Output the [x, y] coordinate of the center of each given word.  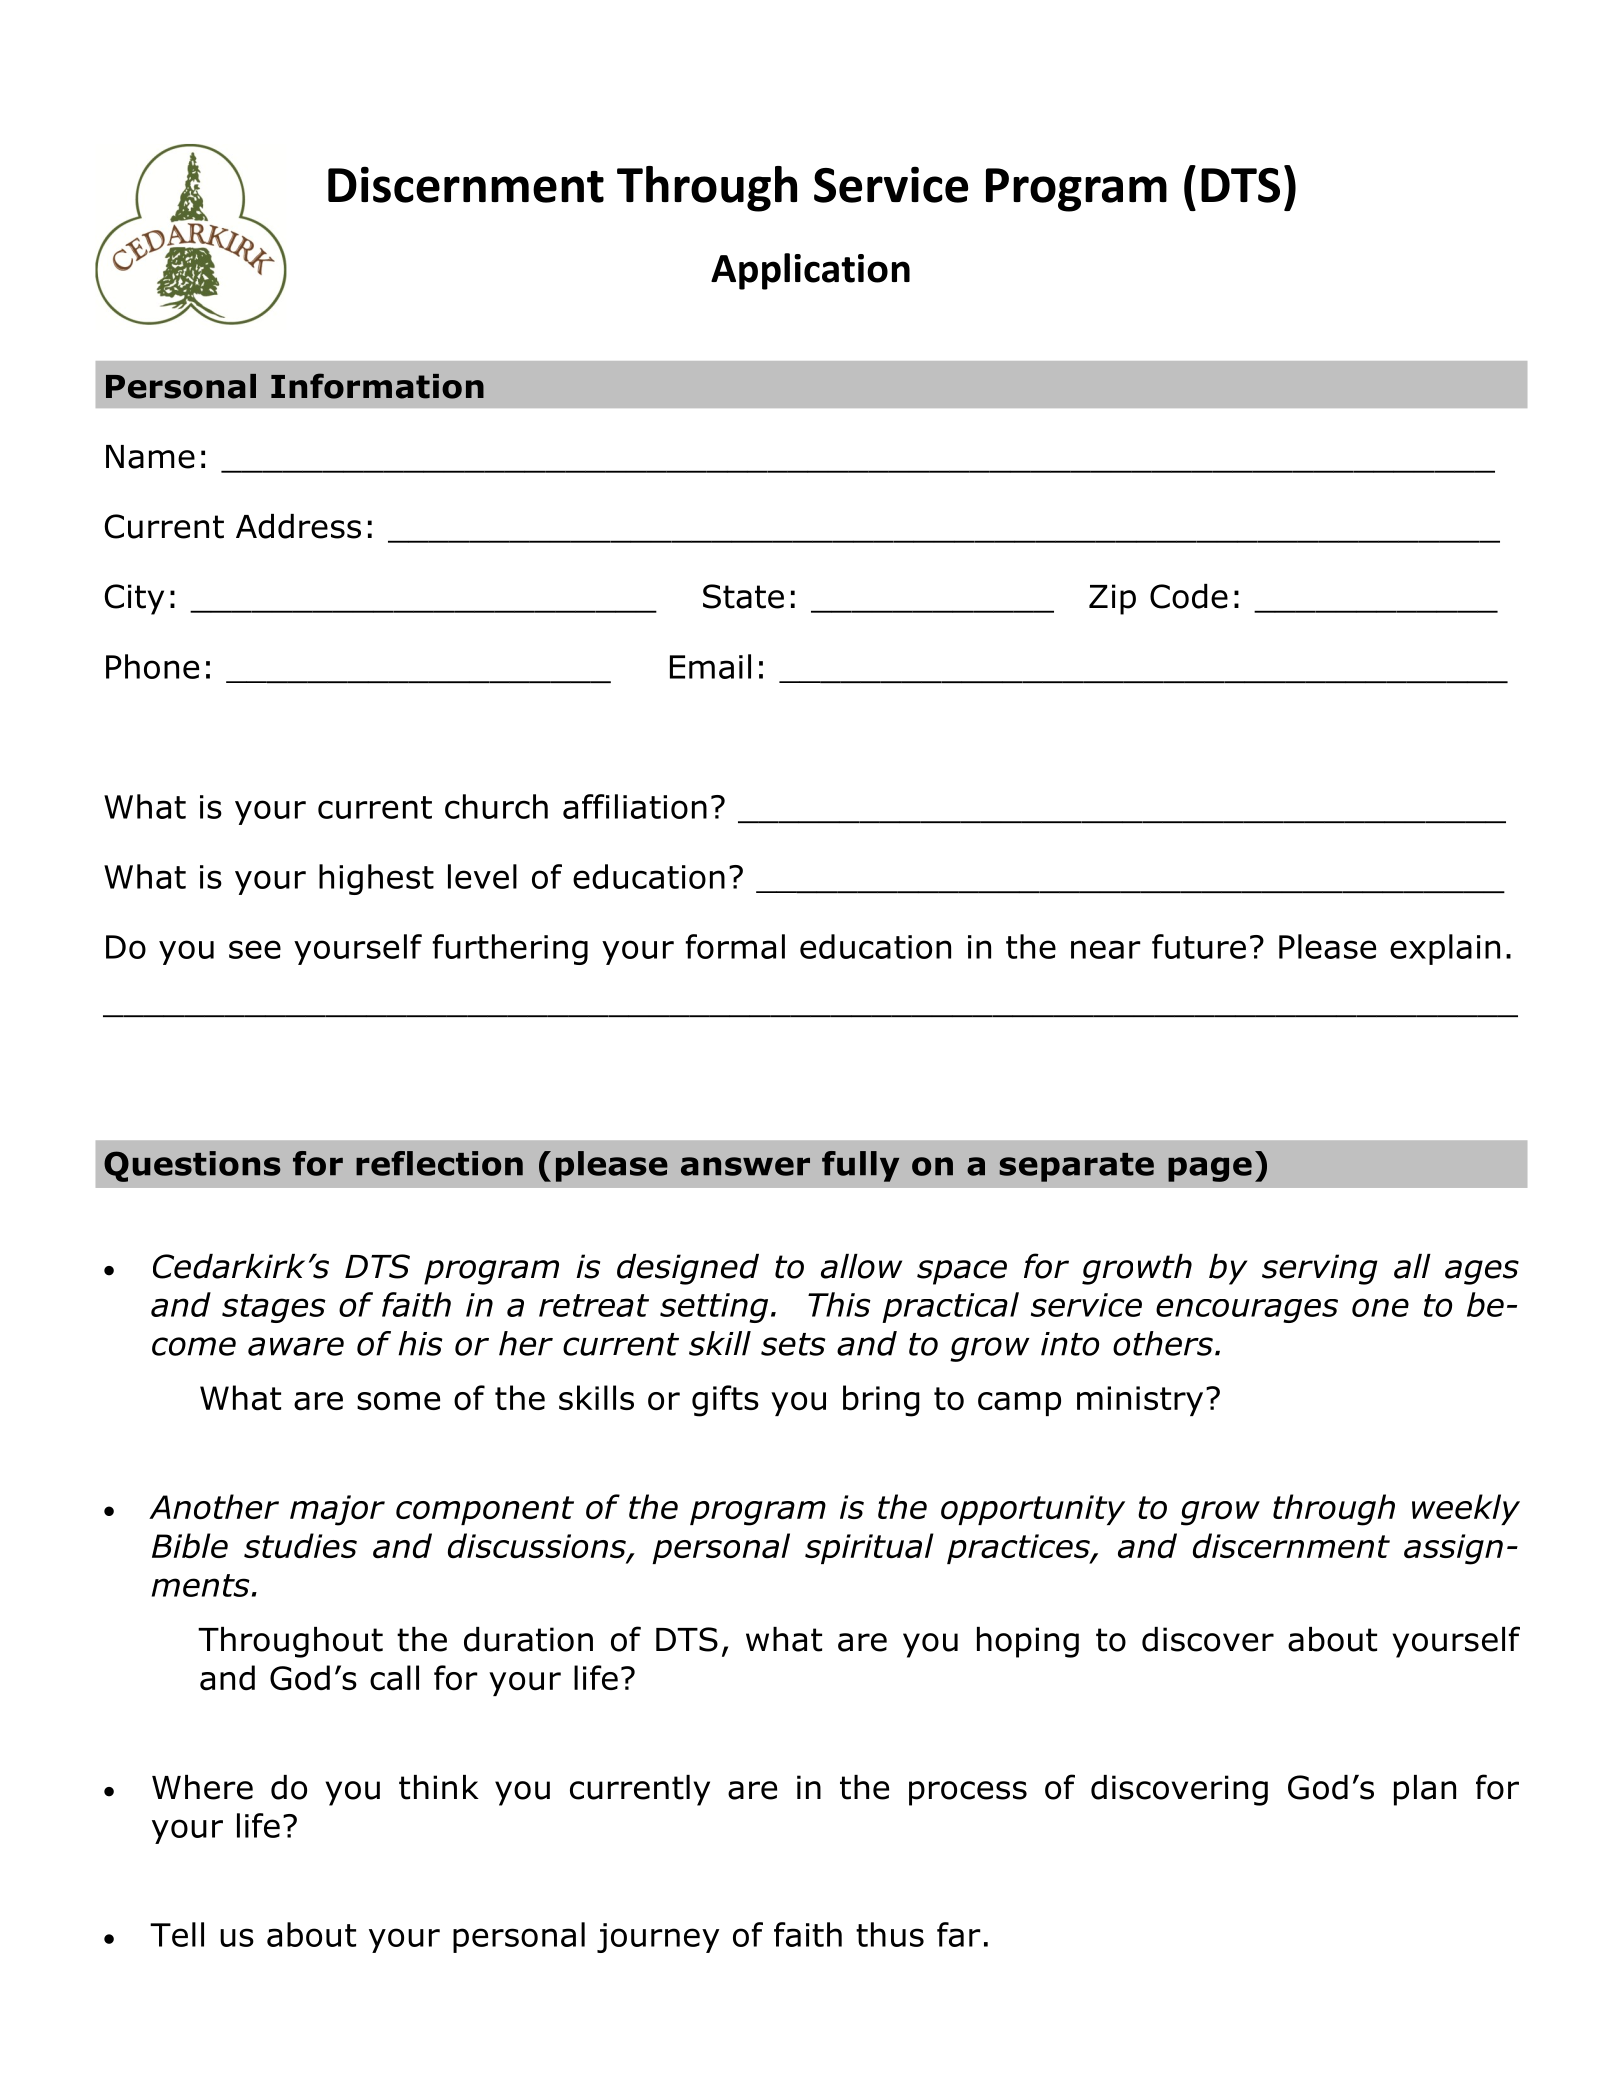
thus [890, 1934]
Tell [177, 1934]
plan [1425, 1790]
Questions [192, 1166]
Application [810, 271]
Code [1189, 596]
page [1210, 1169]
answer [745, 1166]
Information [377, 386]
